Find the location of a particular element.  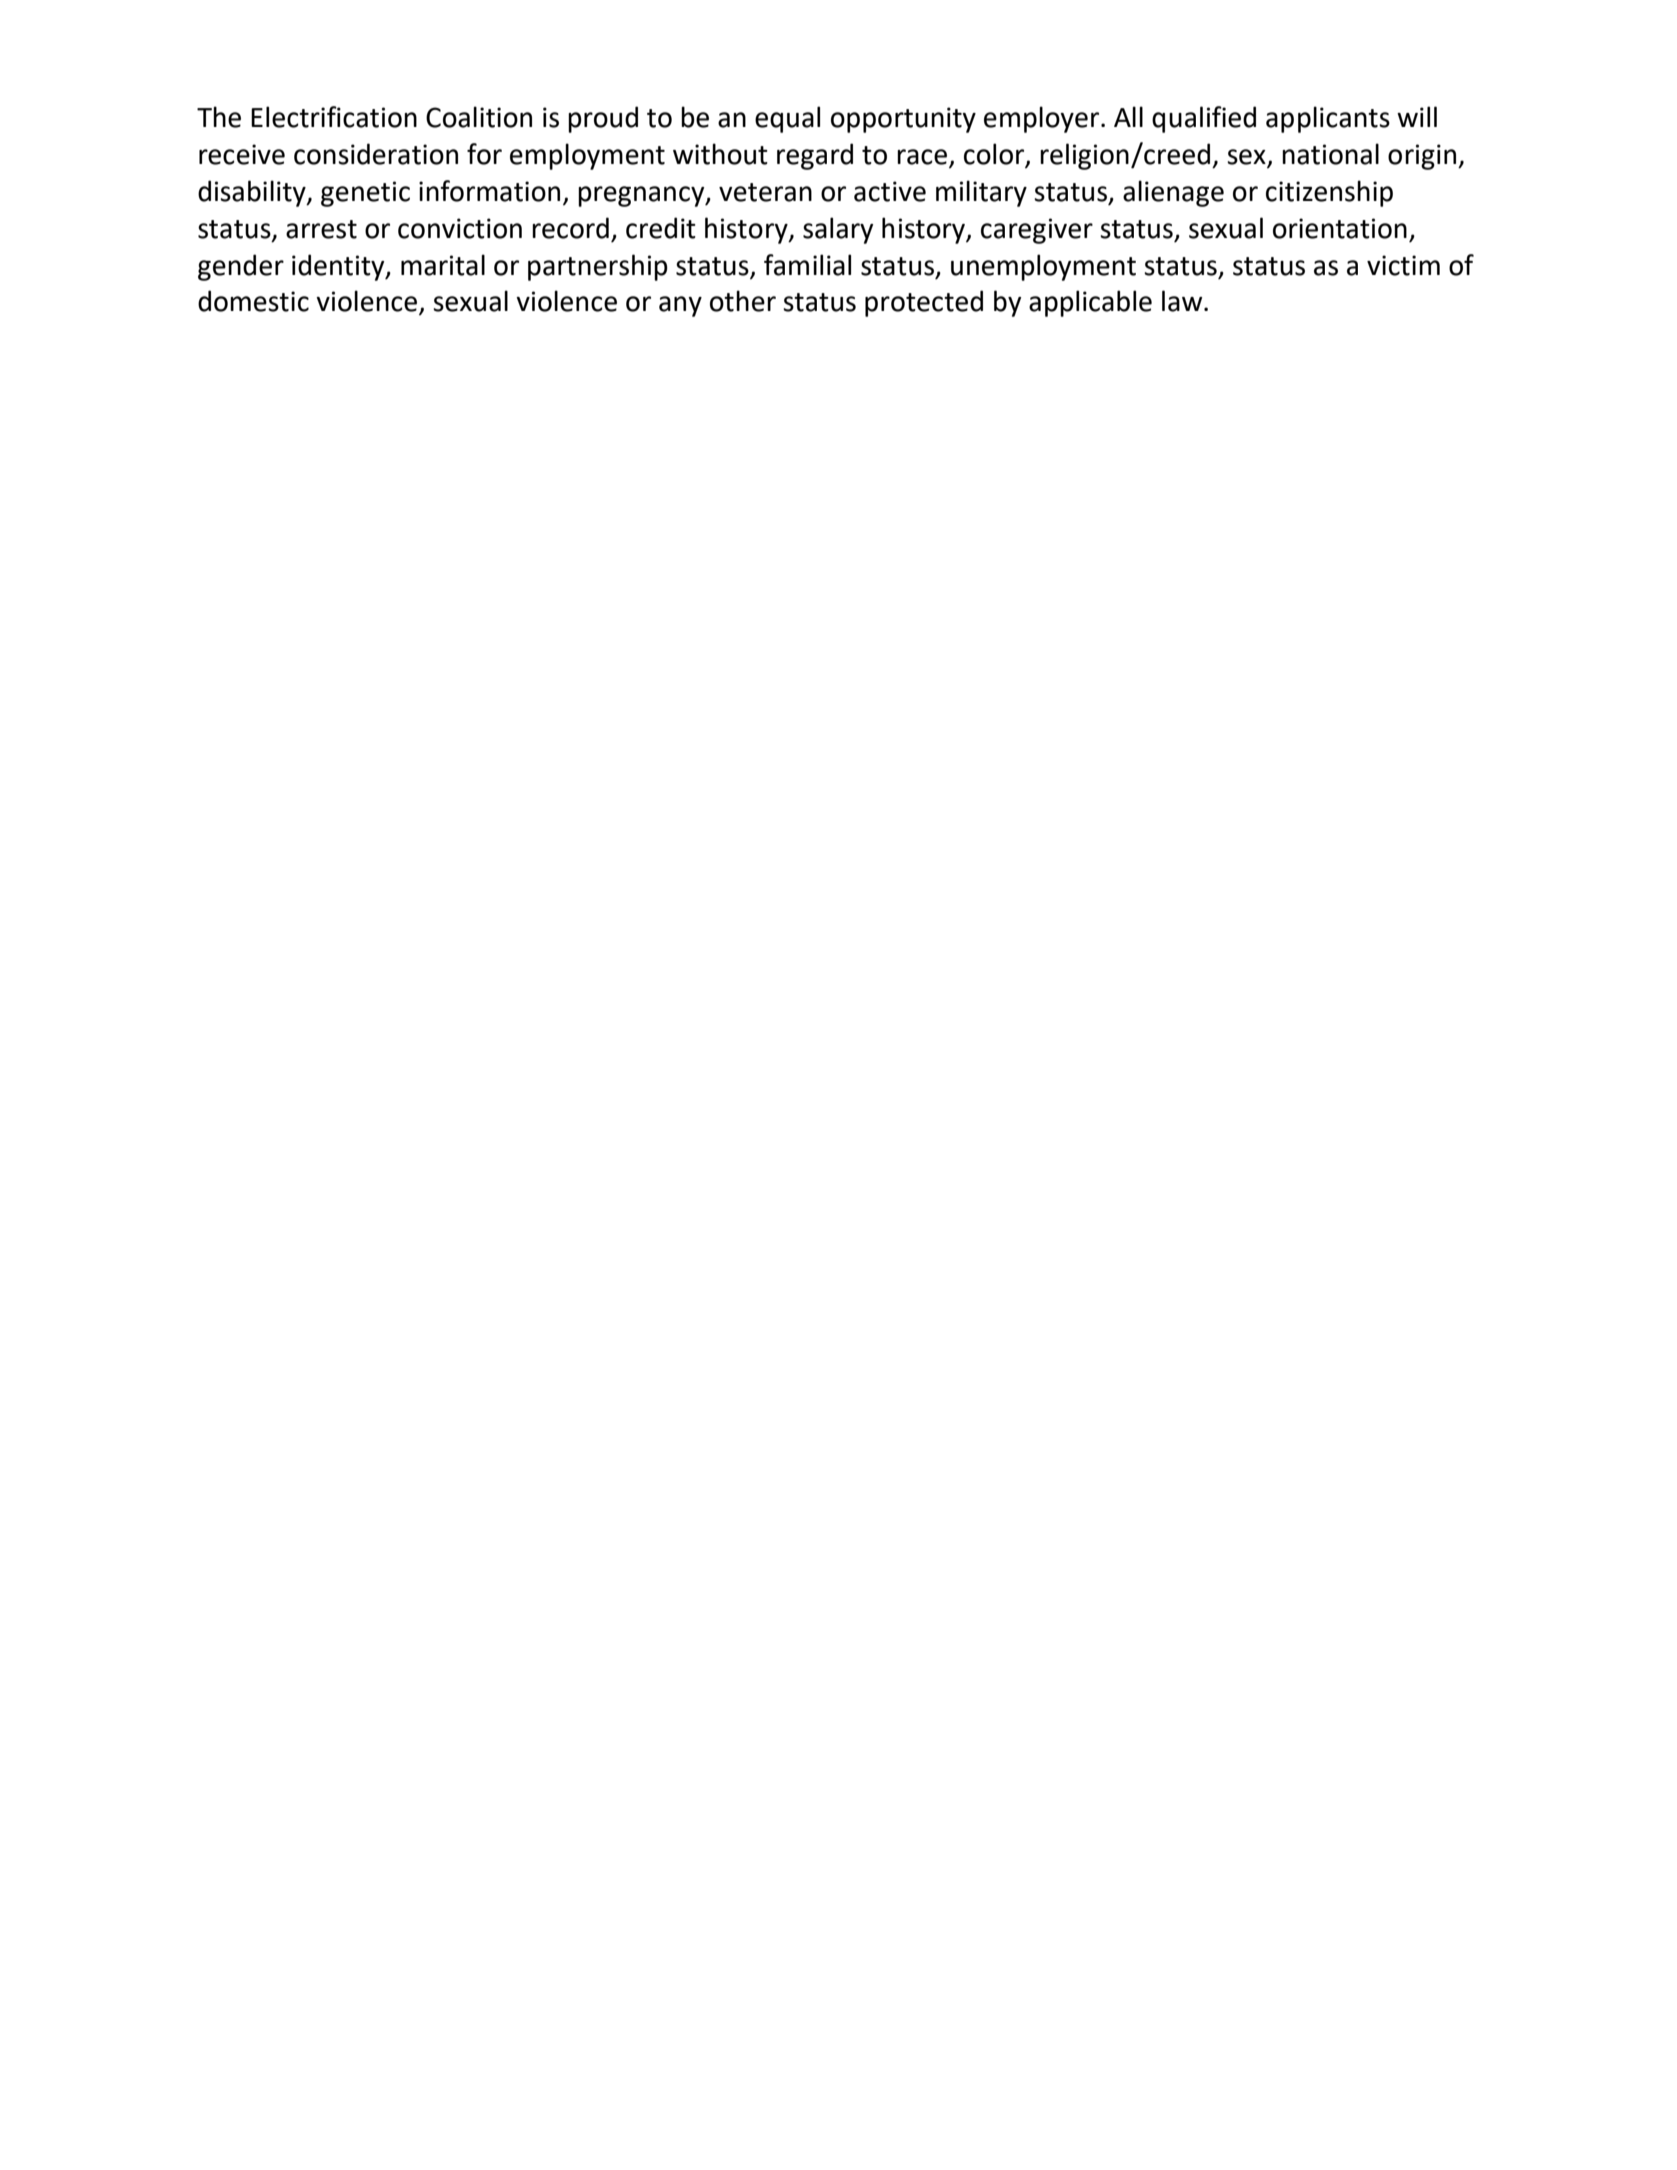

genetic is located at coordinates (365, 194).
